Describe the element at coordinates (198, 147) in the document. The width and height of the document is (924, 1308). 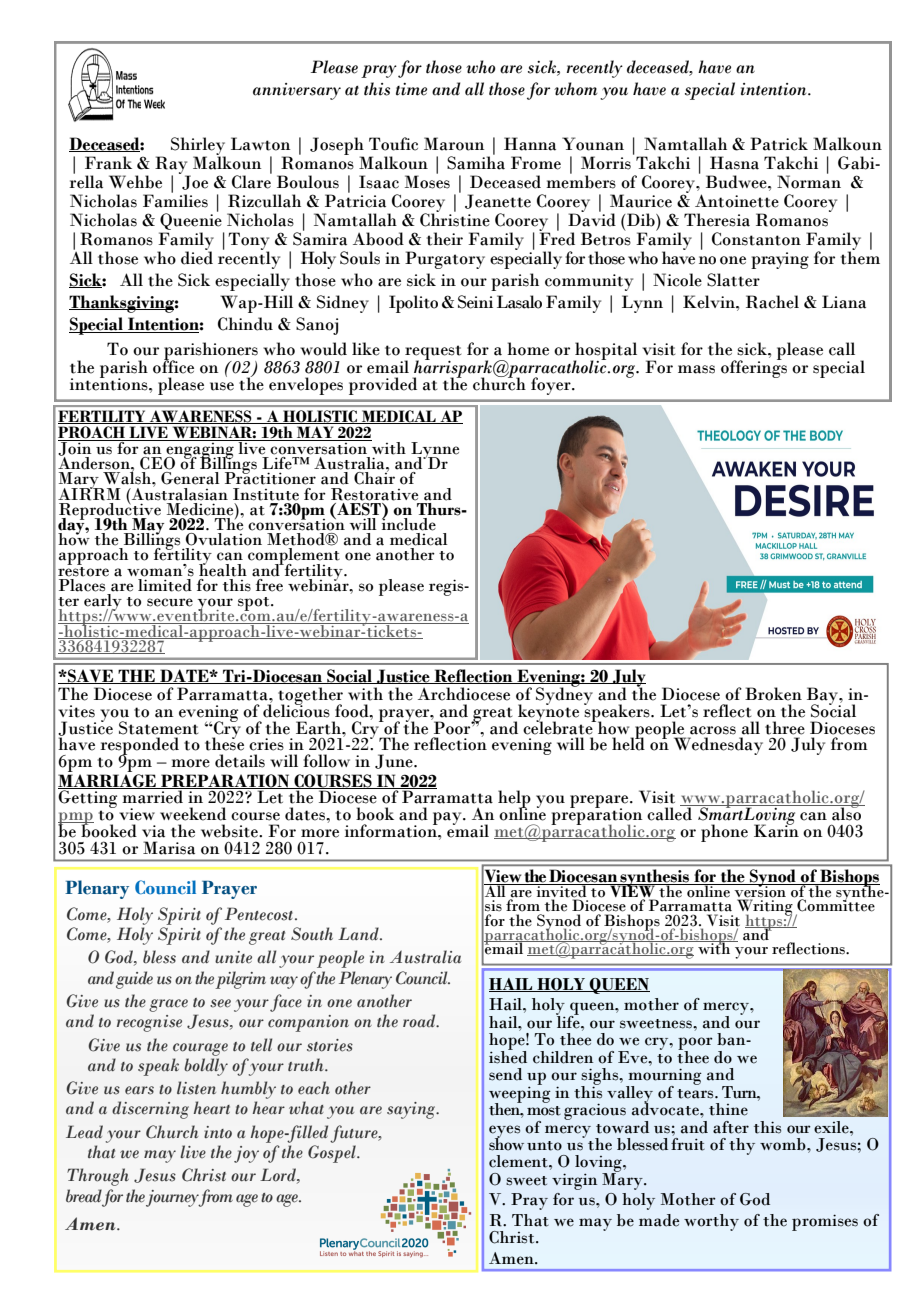
I see `Shirley` at that location.
